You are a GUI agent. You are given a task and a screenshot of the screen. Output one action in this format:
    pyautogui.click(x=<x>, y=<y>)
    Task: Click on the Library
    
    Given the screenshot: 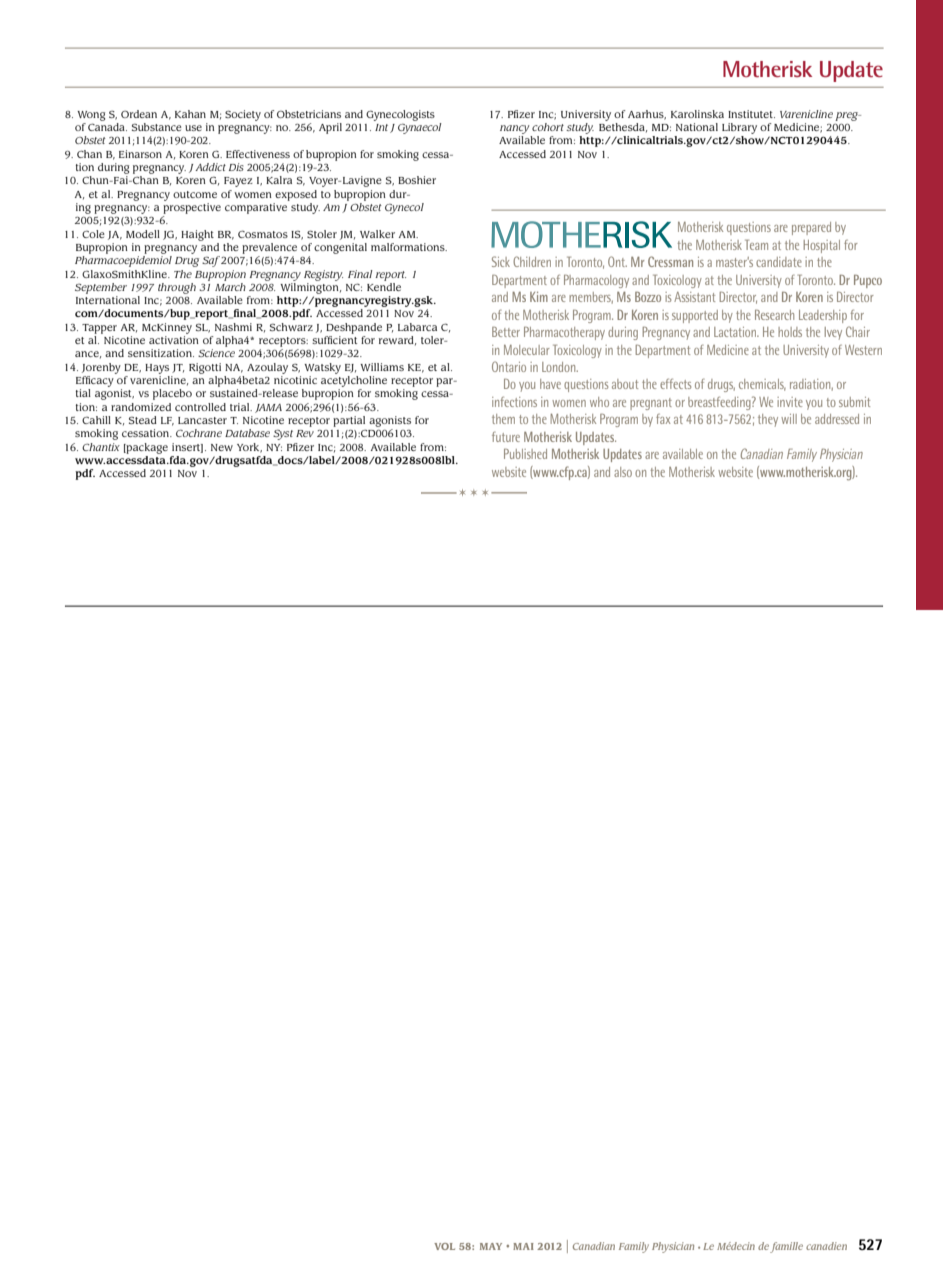 What is the action you would take?
    pyautogui.click(x=739, y=128)
